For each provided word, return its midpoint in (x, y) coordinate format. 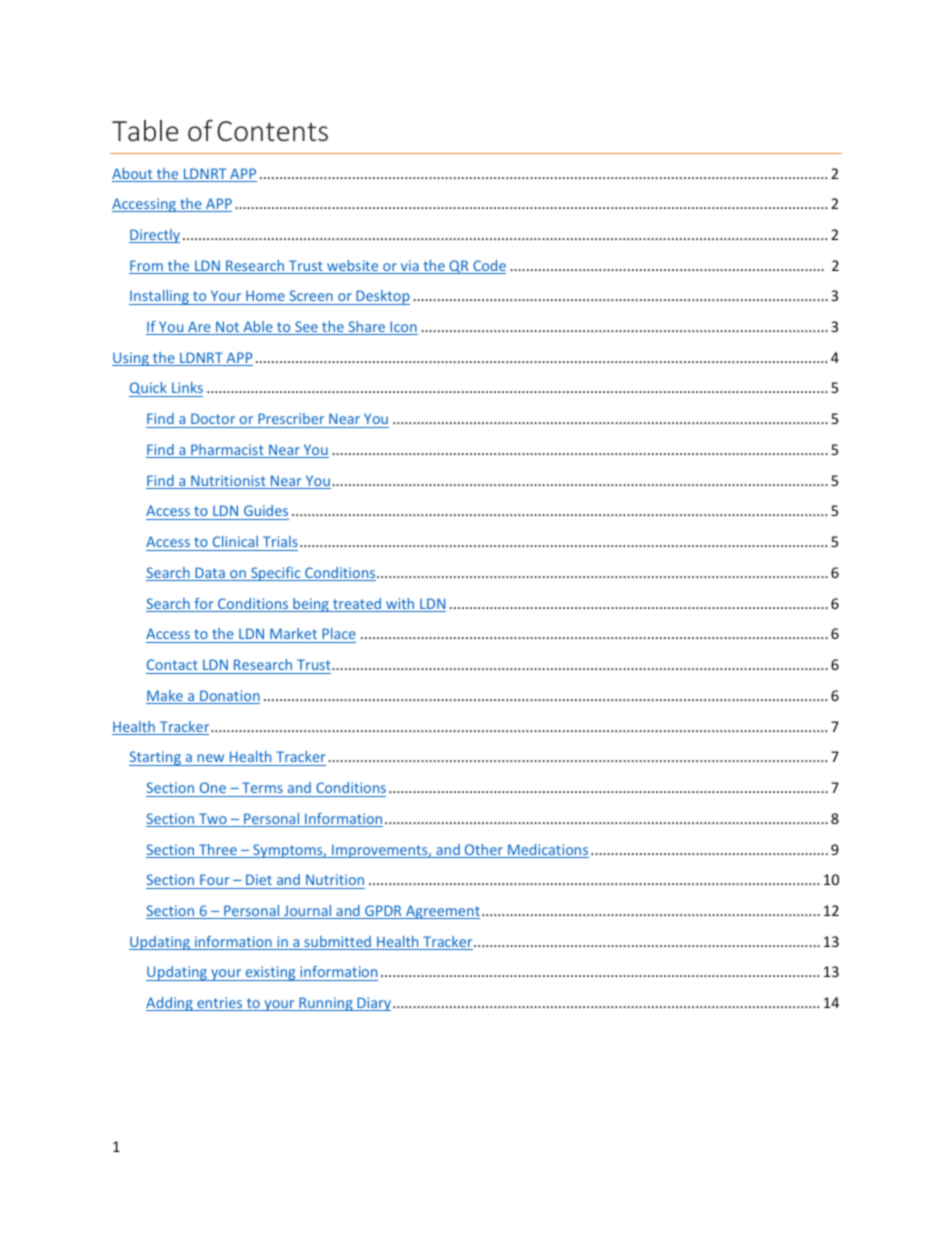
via (410, 267)
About (133, 175)
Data (210, 574)
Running (326, 1004)
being (311, 605)
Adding (170, 1004)
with (400, 605)
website (353, 267)
